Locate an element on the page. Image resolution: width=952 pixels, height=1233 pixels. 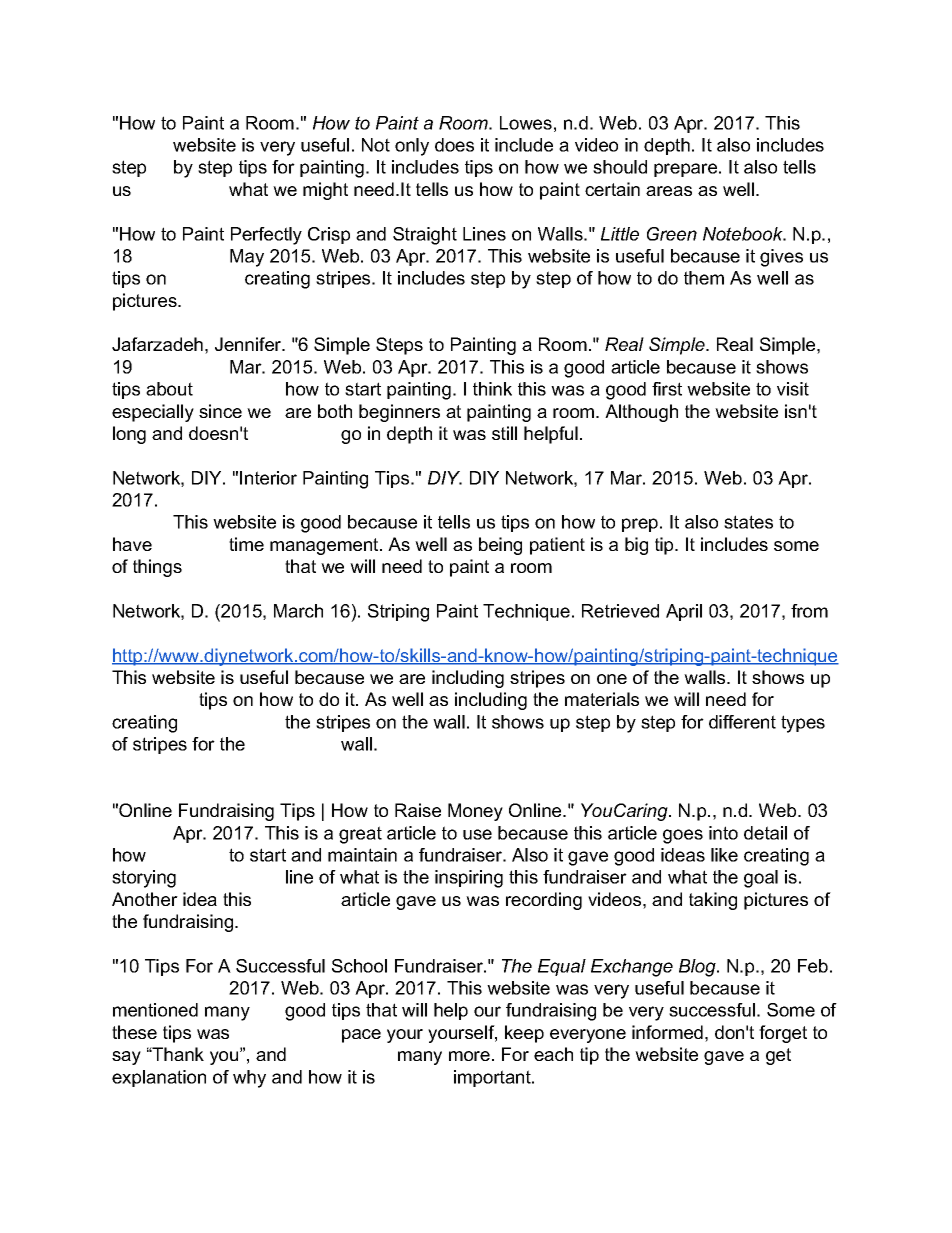
about is located at coordinates (169, 389).
